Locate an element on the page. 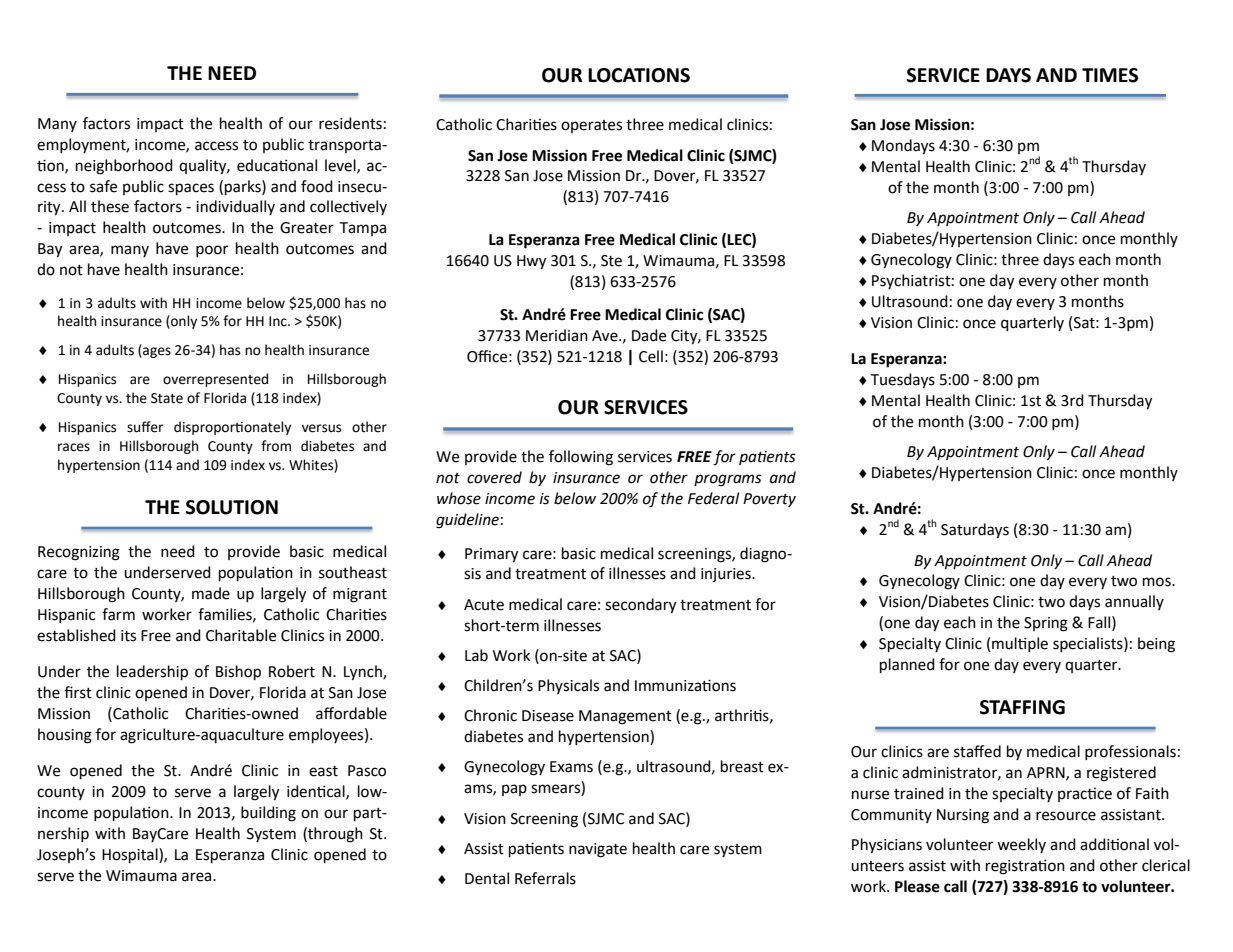 The width and height of the page is (1233, 952). Management is located at coordinates (625, 717).
